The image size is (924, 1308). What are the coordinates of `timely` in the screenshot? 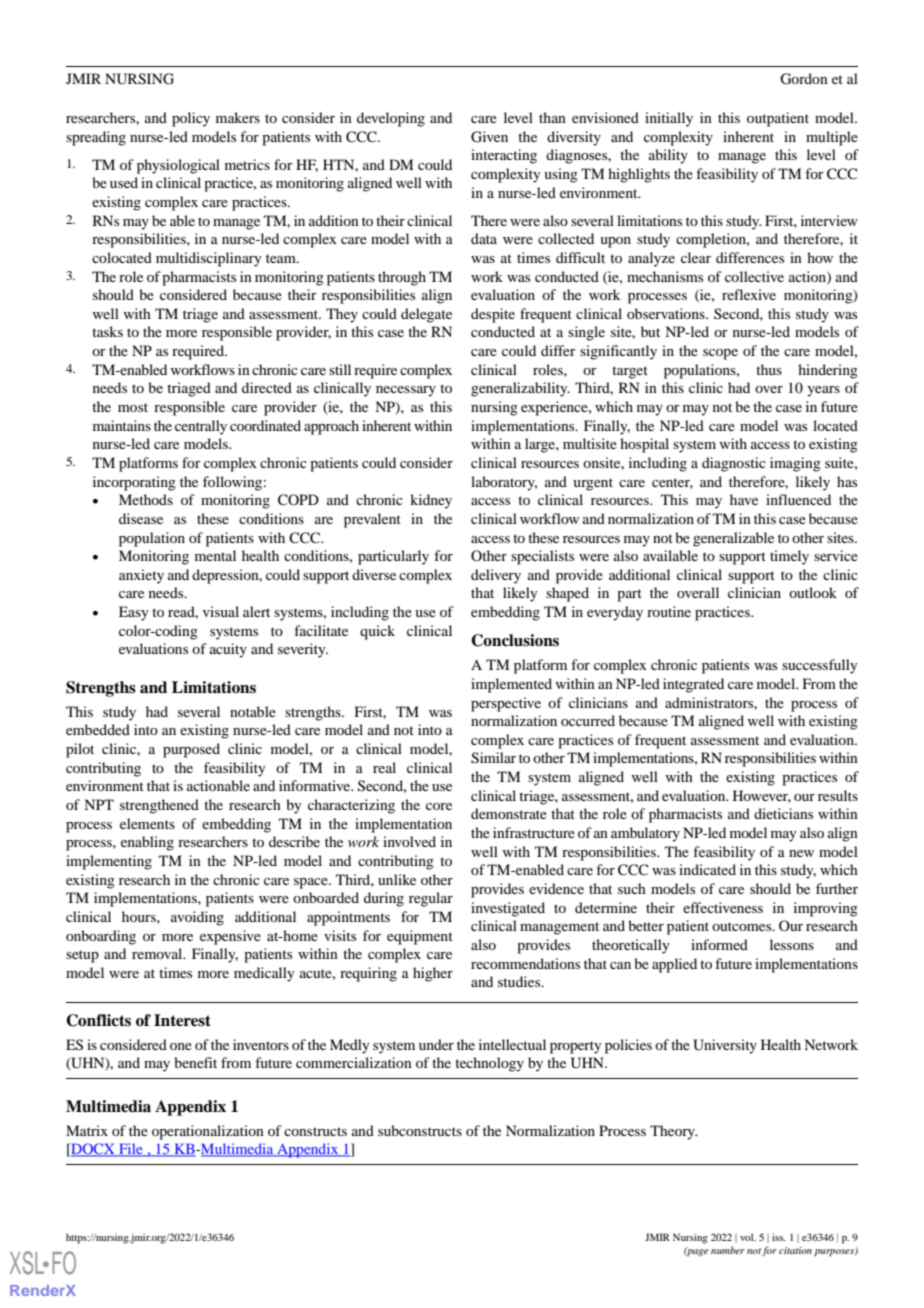 It's located at (789, 557).
